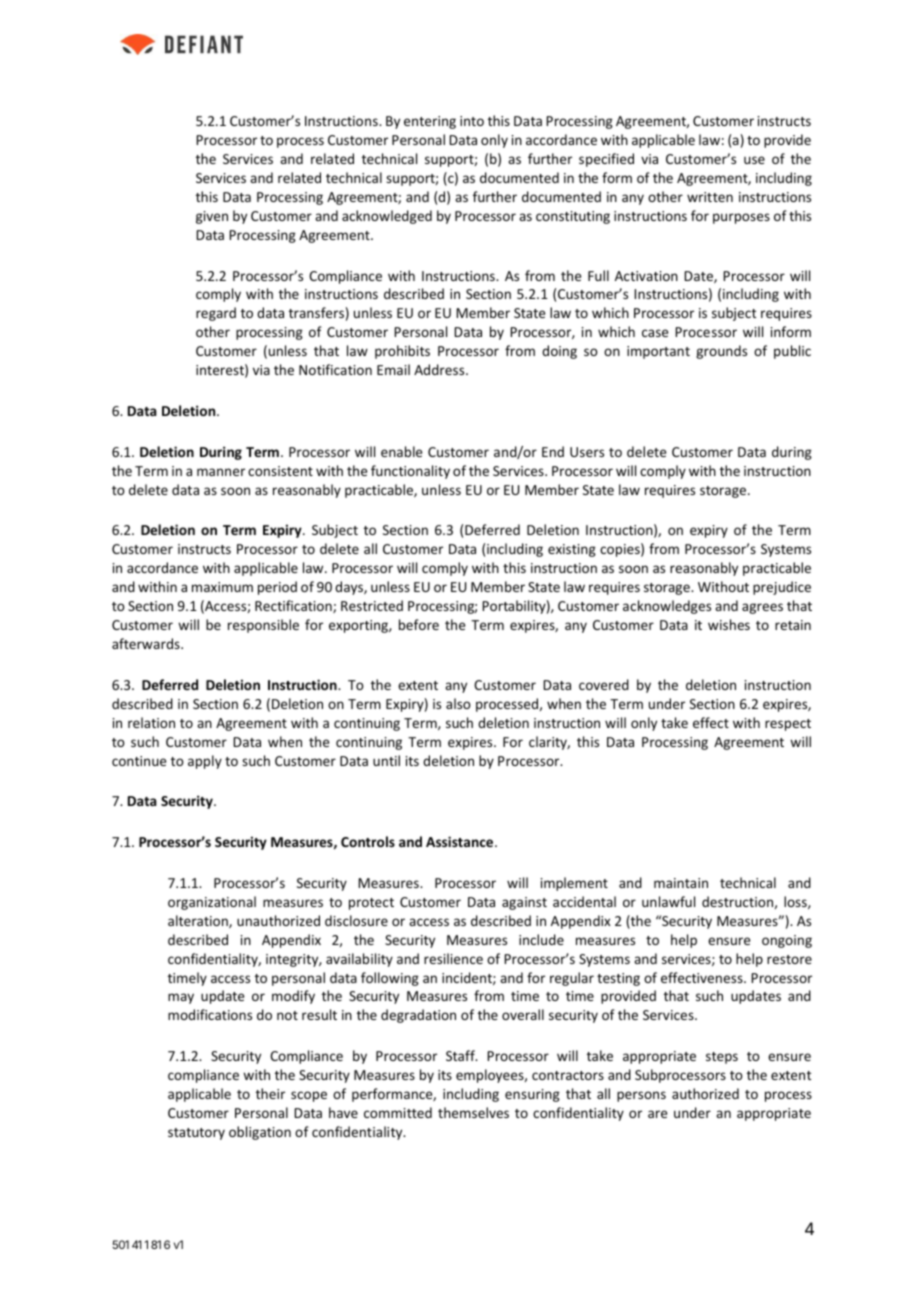 The height and width of the image is (1307, 924). Describe the element at coordinates (710, 197) in the image. I see `written` at that location.
